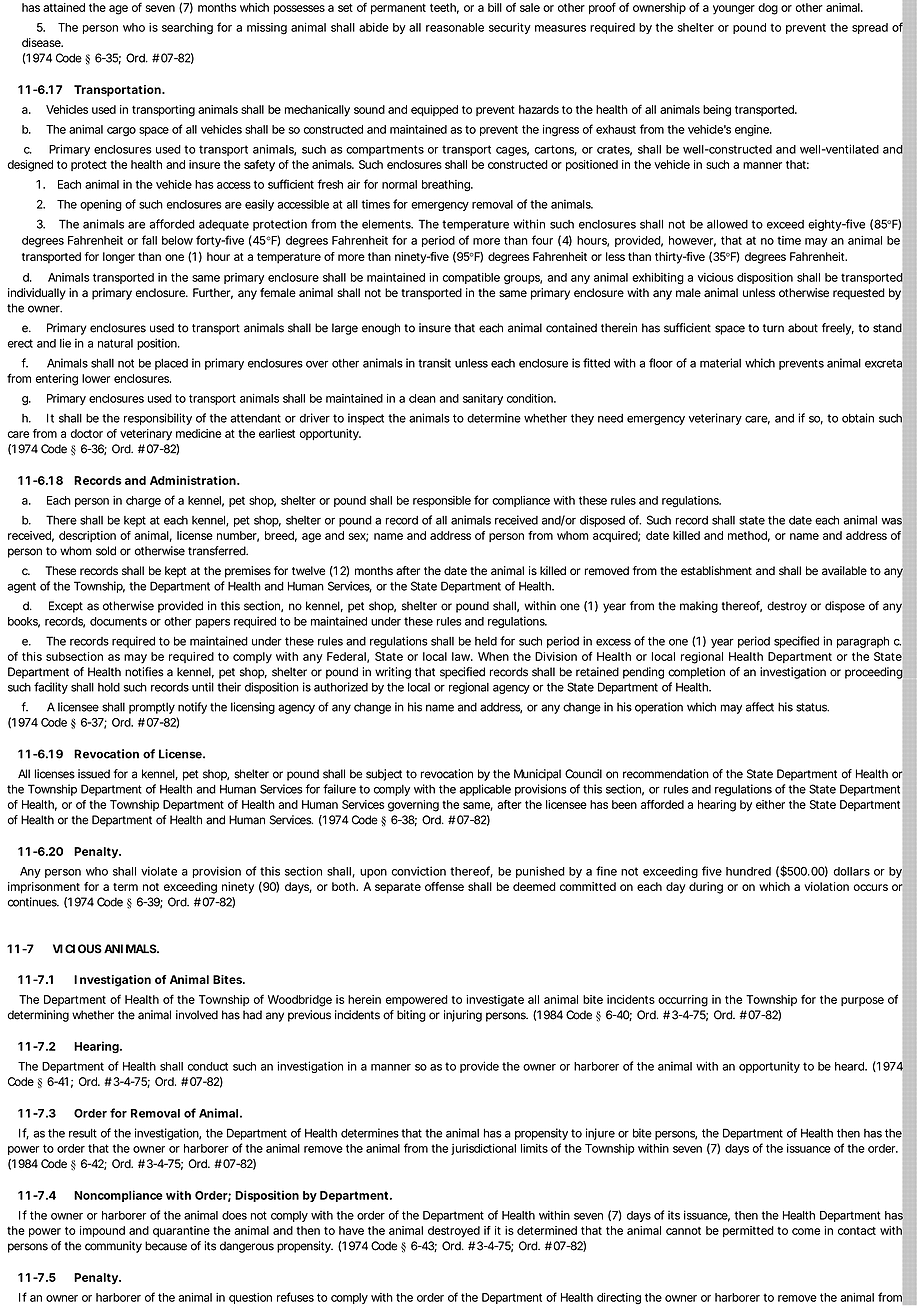 The width and height of the screenshot is (924, 1308). What do you see at coordinates (187, 29) in the screenshot?
I see `searching` at bounding box center [187, 29].
